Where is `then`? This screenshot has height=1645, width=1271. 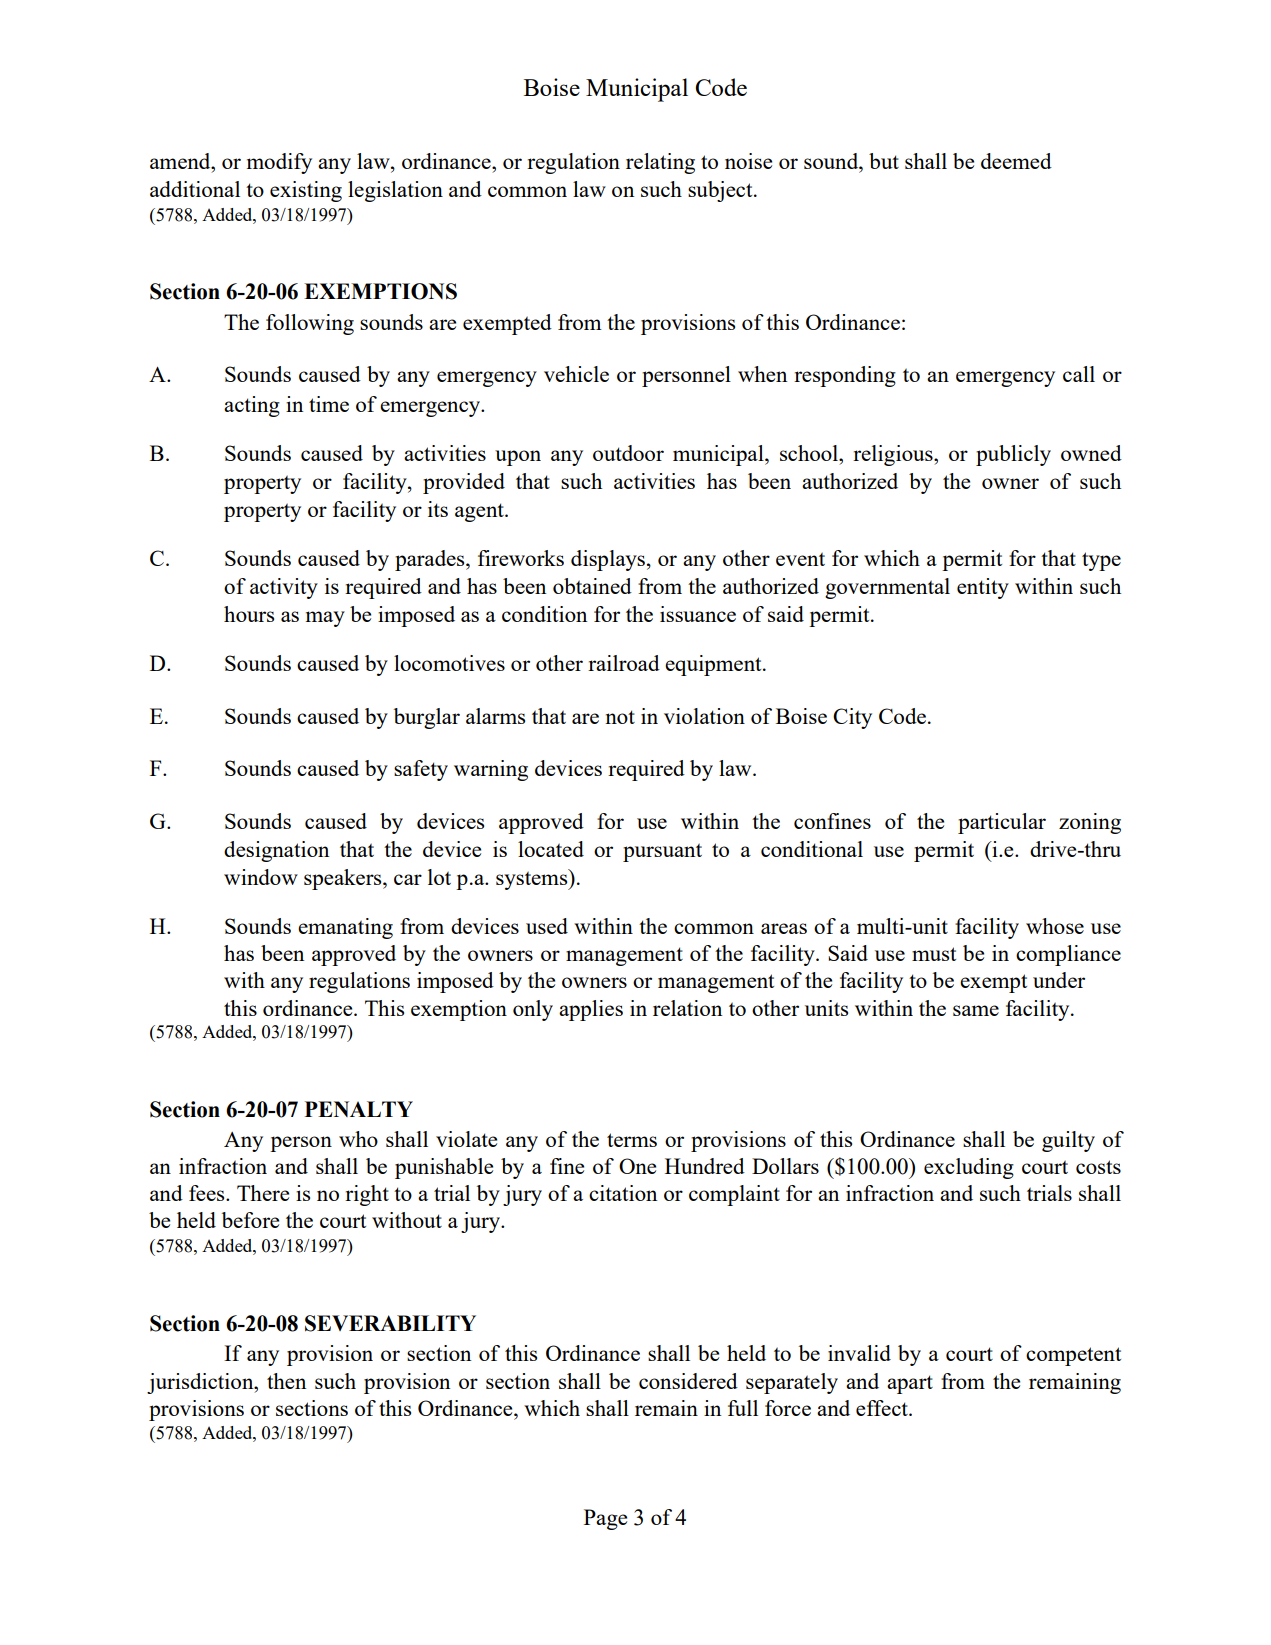 then is located at coordinates (286, 1381).
